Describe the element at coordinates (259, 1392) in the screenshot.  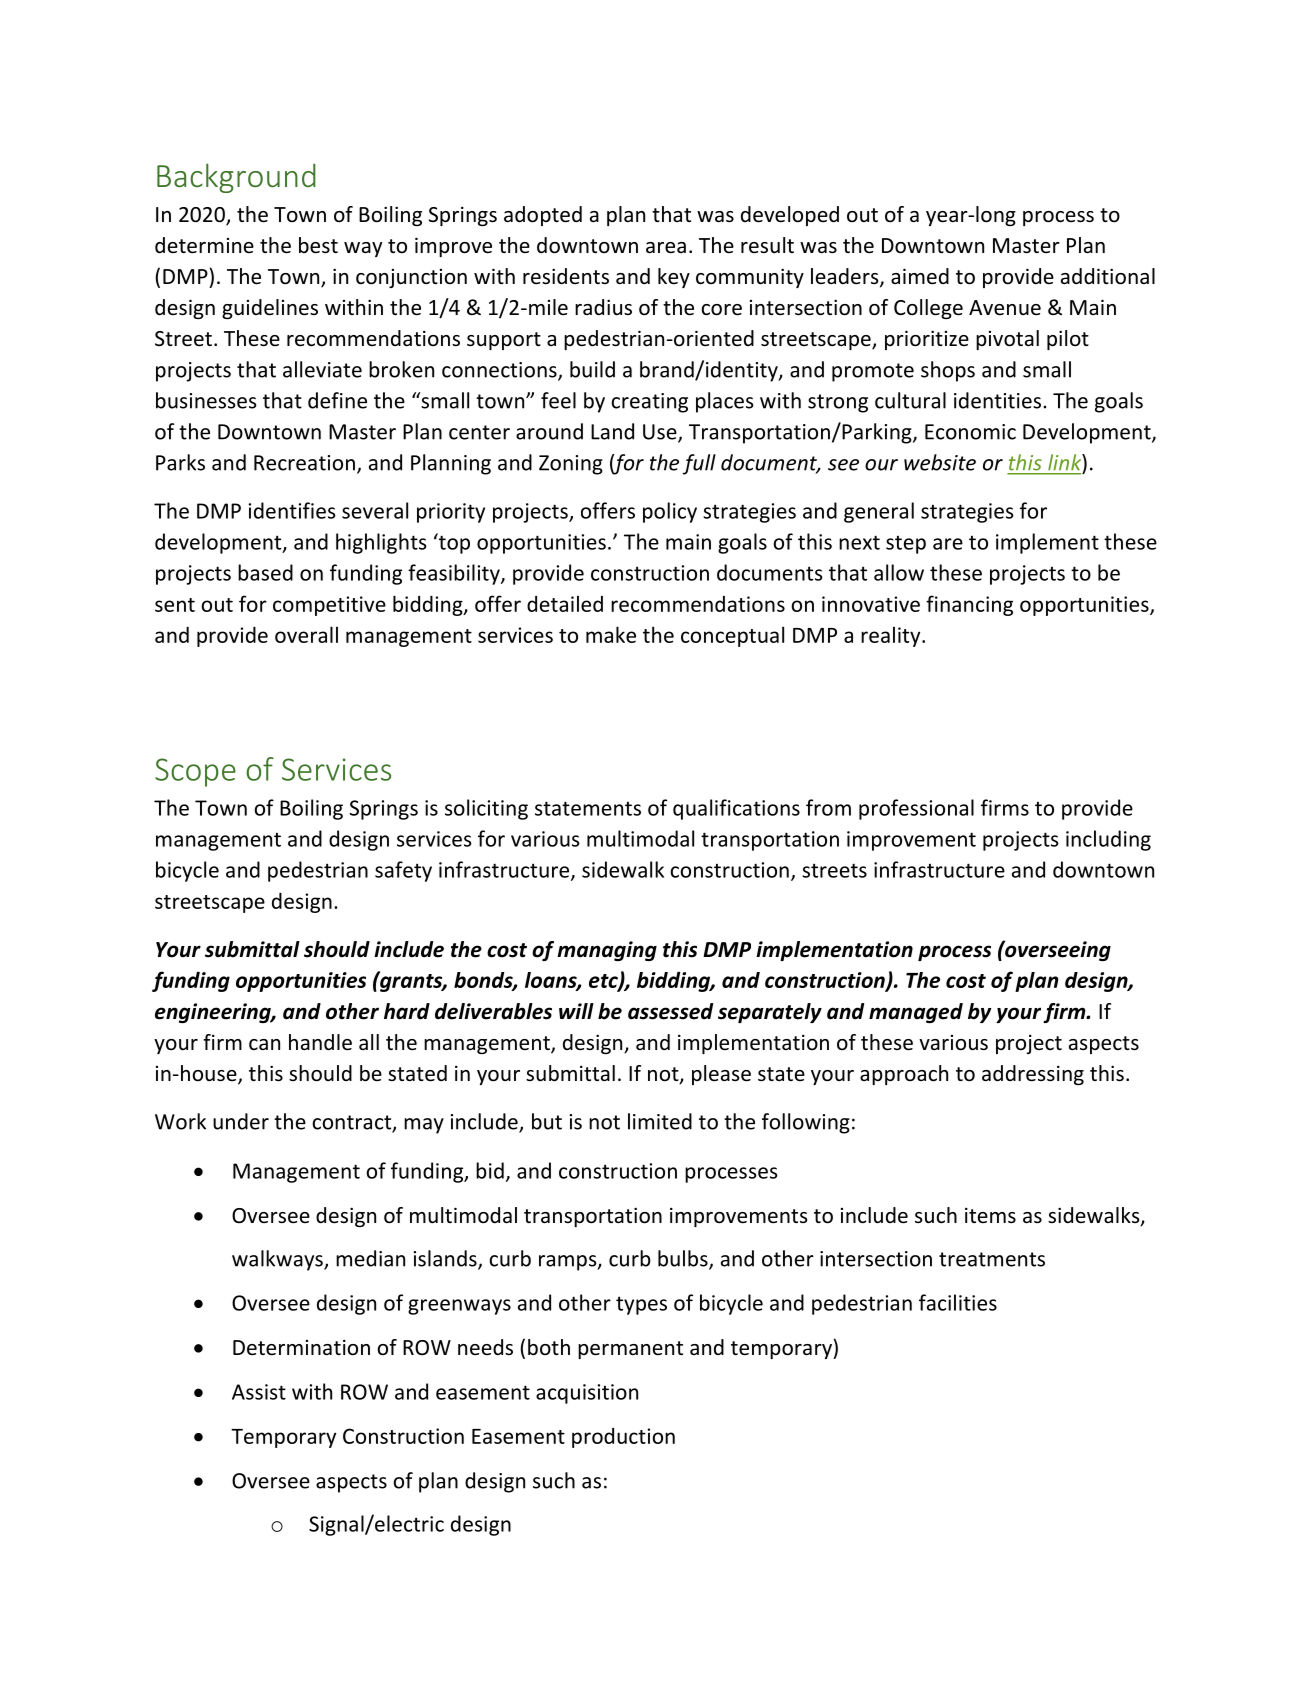
I see `Assist` at that location.
